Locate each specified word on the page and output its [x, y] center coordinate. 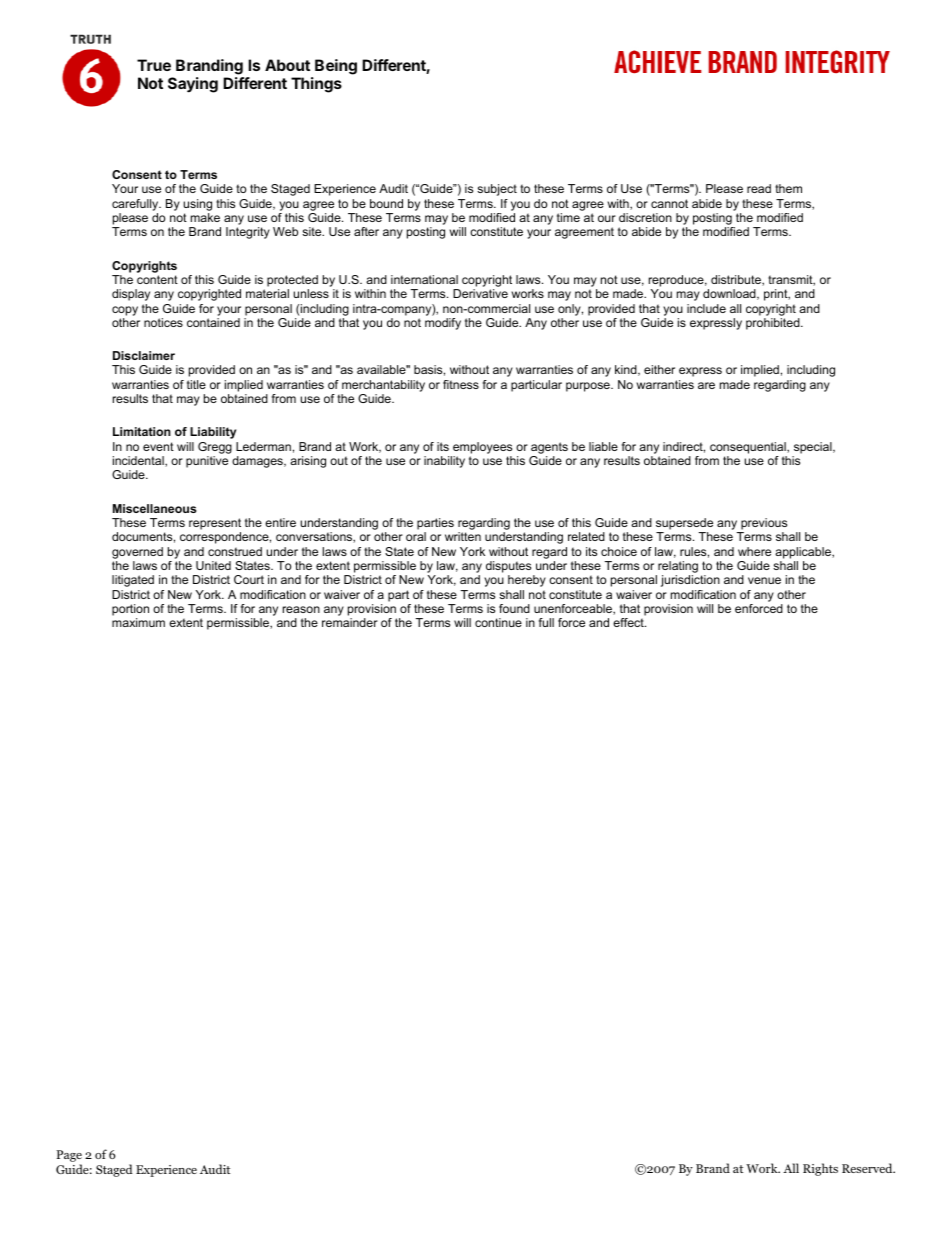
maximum [138, 622]
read [759, 188]
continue [498, 622]
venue [764, 580]
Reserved [868, 1168]
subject [497, 190]
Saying [193, 85]
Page [69, 1157]
